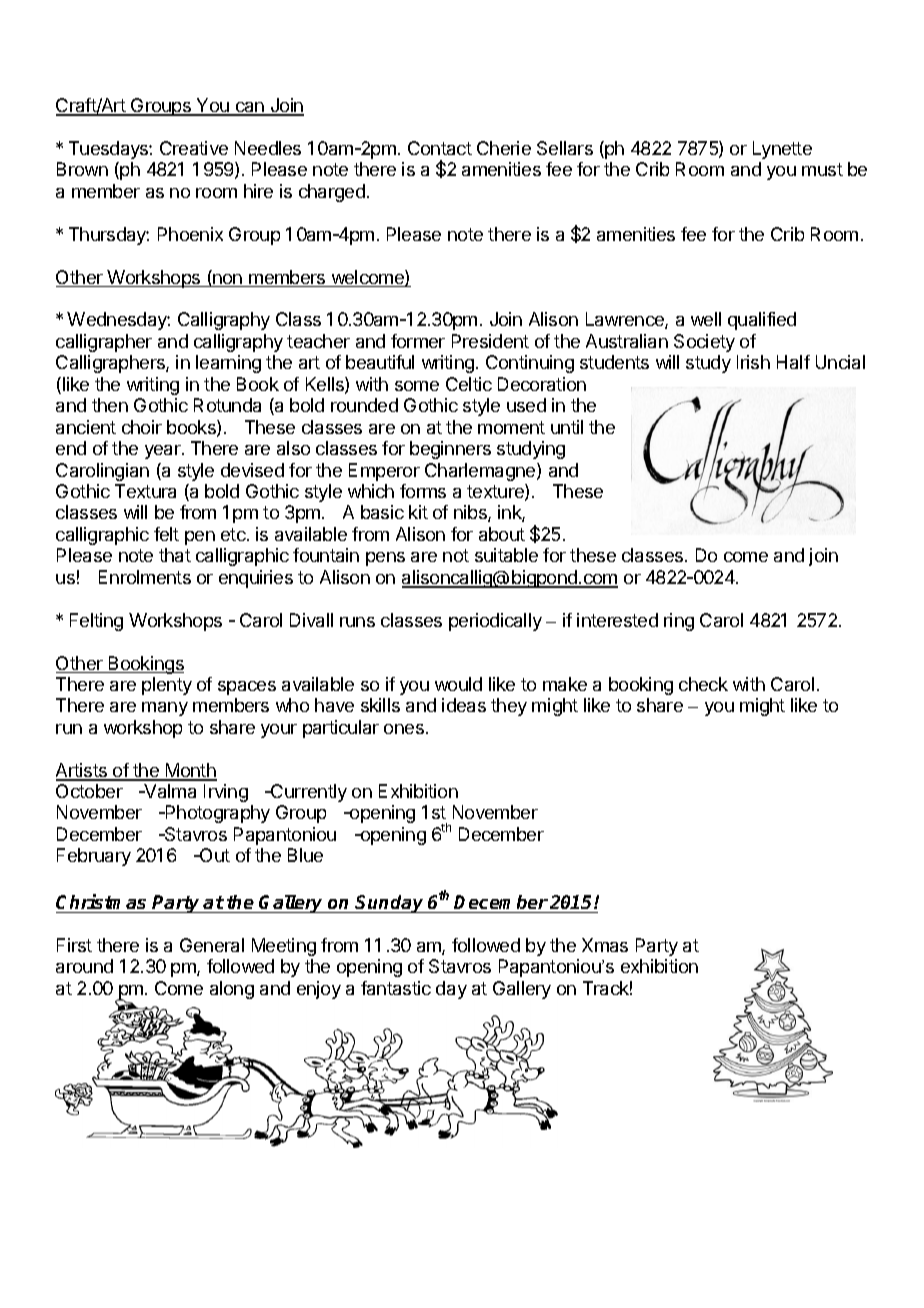 This image has width=924, height=1308. What do you see at coordinates (175, 555) in the image?
I see `that` at bounding box center [175, 555].
